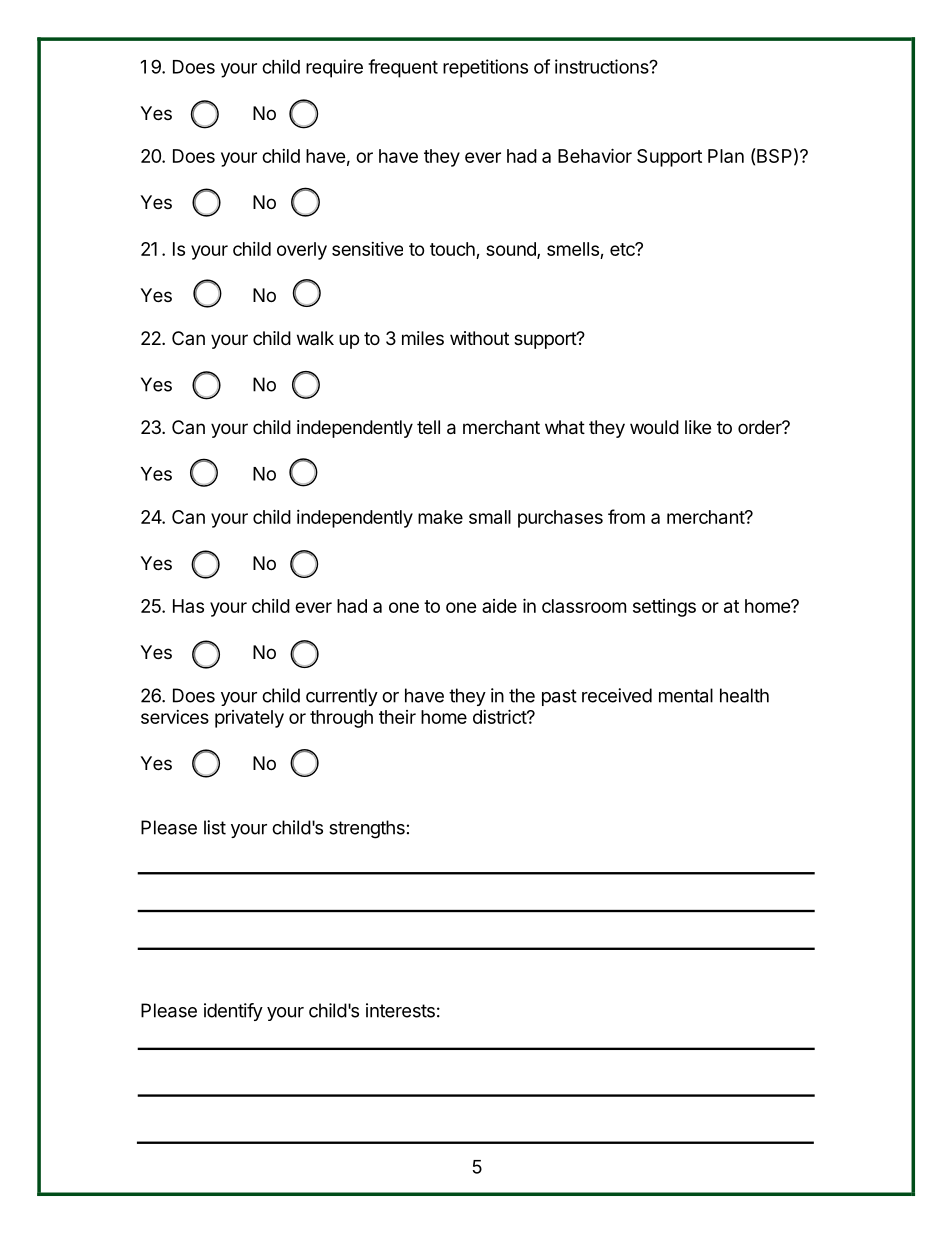 The width and height of the document is (952, 1233). I want to click on tell, so click(428, 427).
